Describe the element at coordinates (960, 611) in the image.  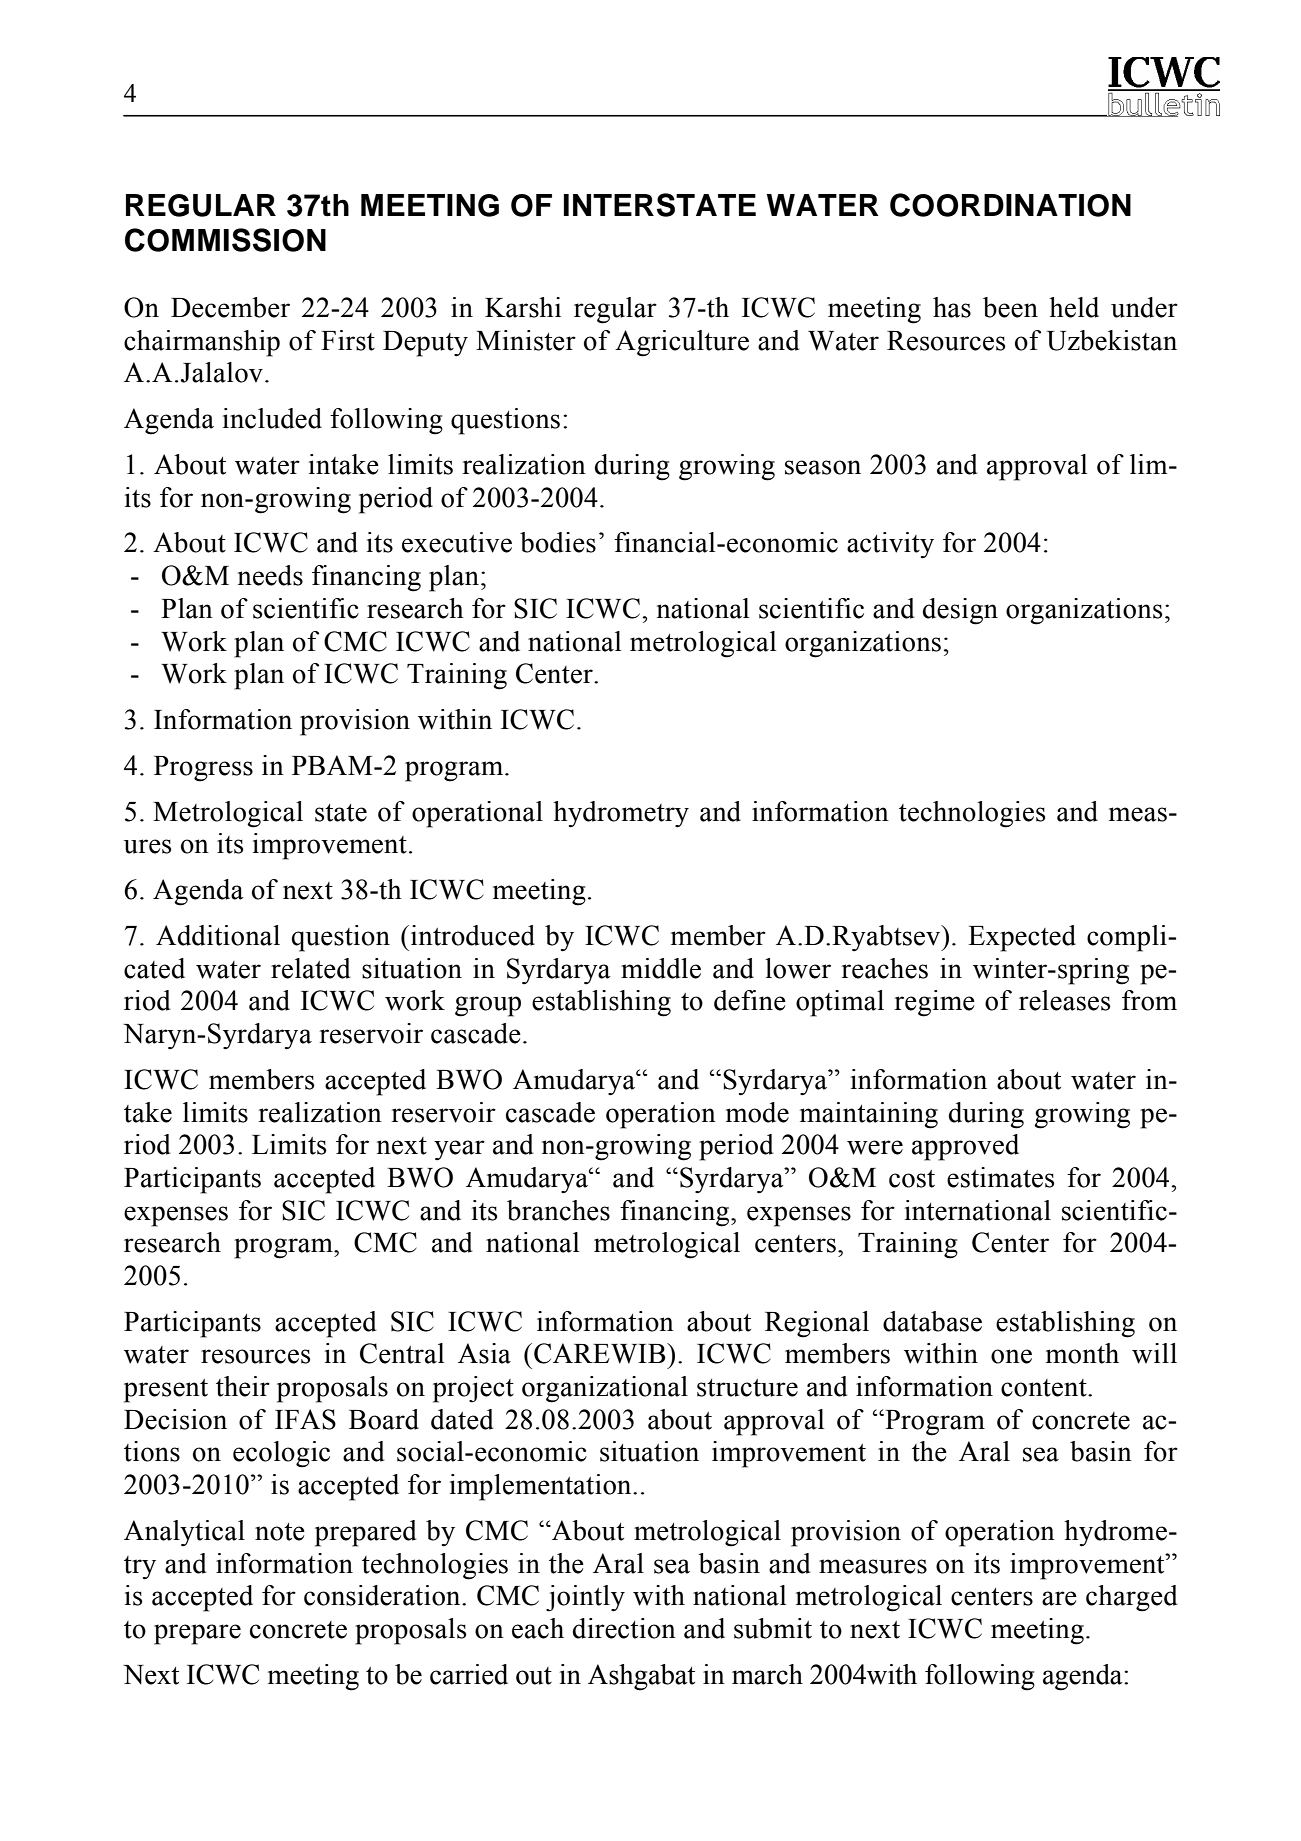
I see `design` at that location.
